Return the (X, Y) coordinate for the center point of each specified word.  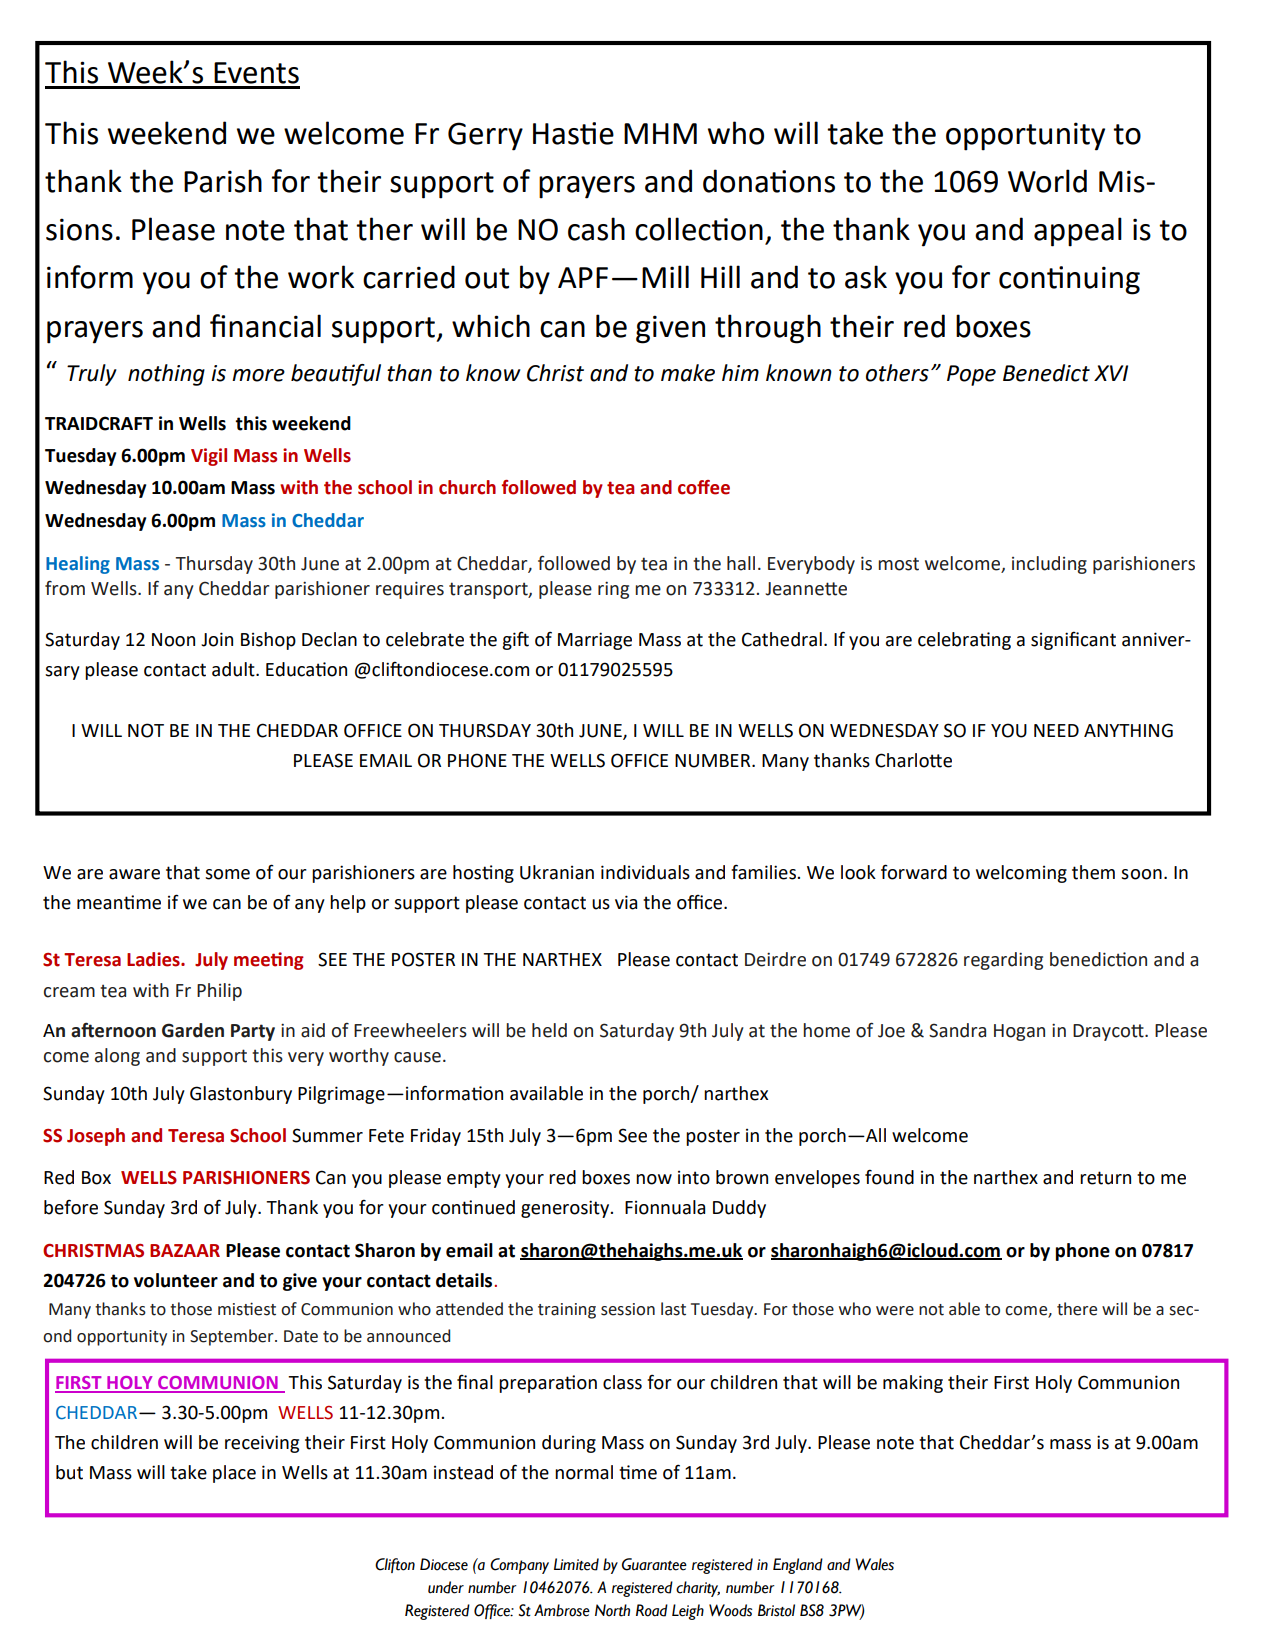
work (321, 277)
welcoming (1021, 874)
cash (596, 229)
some (227, 874)
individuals (645, 872)
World (1047, 181)
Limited (576, 1564)
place (234, 1474)
